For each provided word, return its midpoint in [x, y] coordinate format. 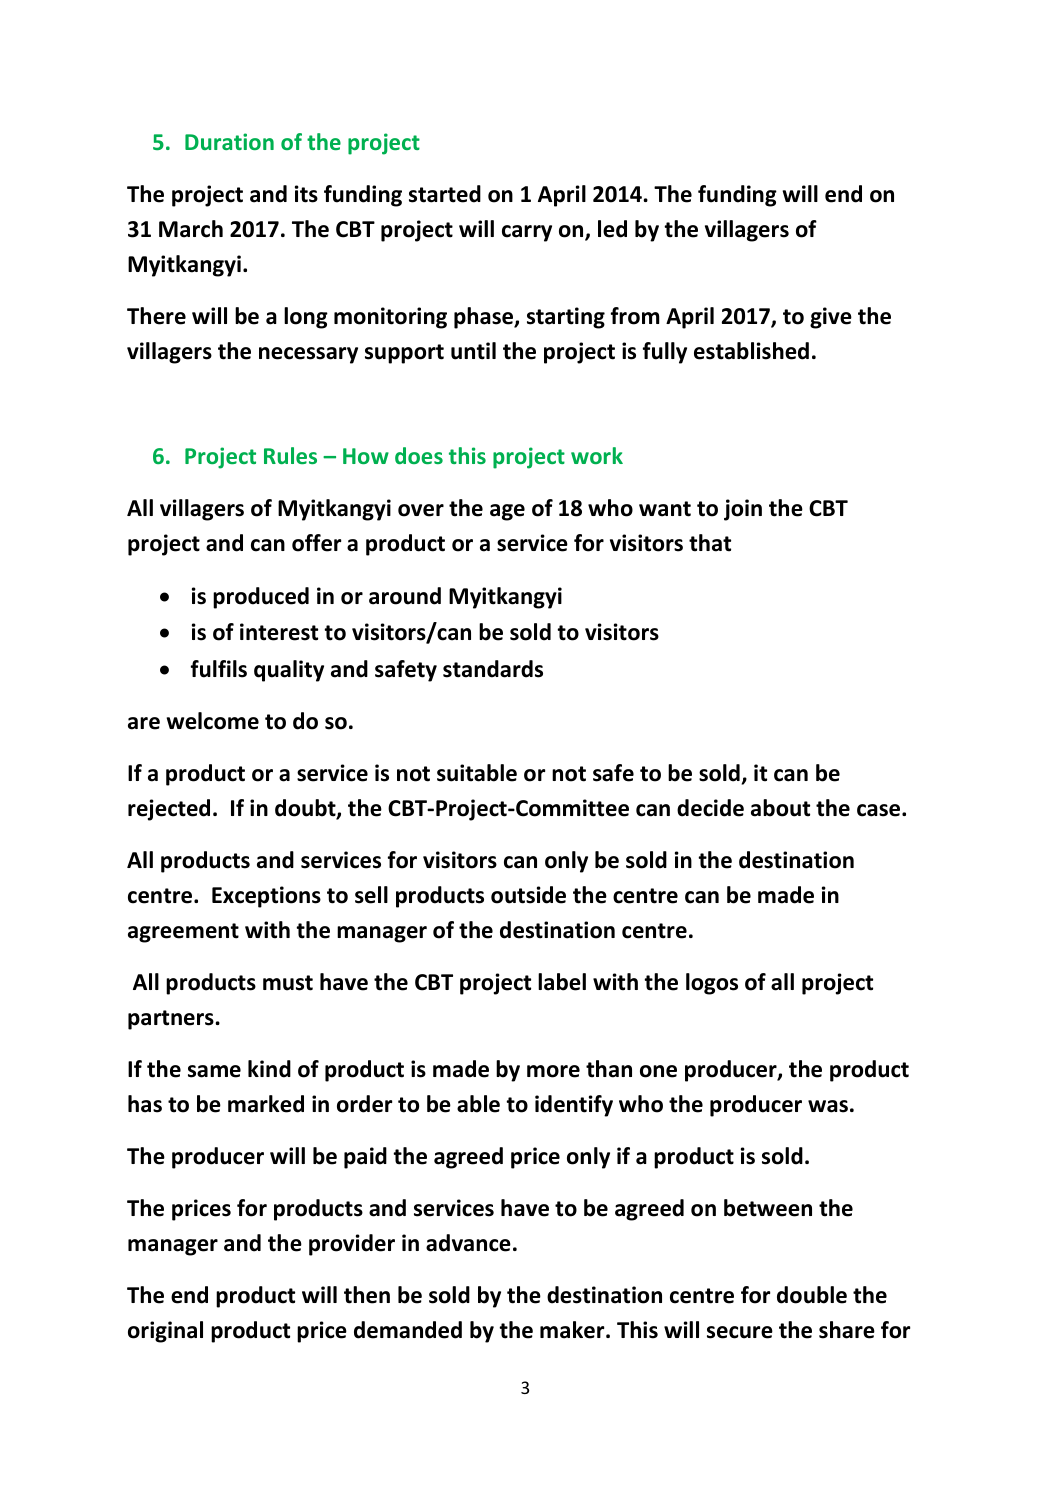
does [419, 455]
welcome [212, 721]
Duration [229, 141]
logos [712, 984]
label [562, 982]
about [780, 808]
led [612, 229]
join [743, 510]
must [288, 983]
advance [468, 1243]
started [445, 194]
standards [493, 669]
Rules [290, 455]
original [165, 1332]
